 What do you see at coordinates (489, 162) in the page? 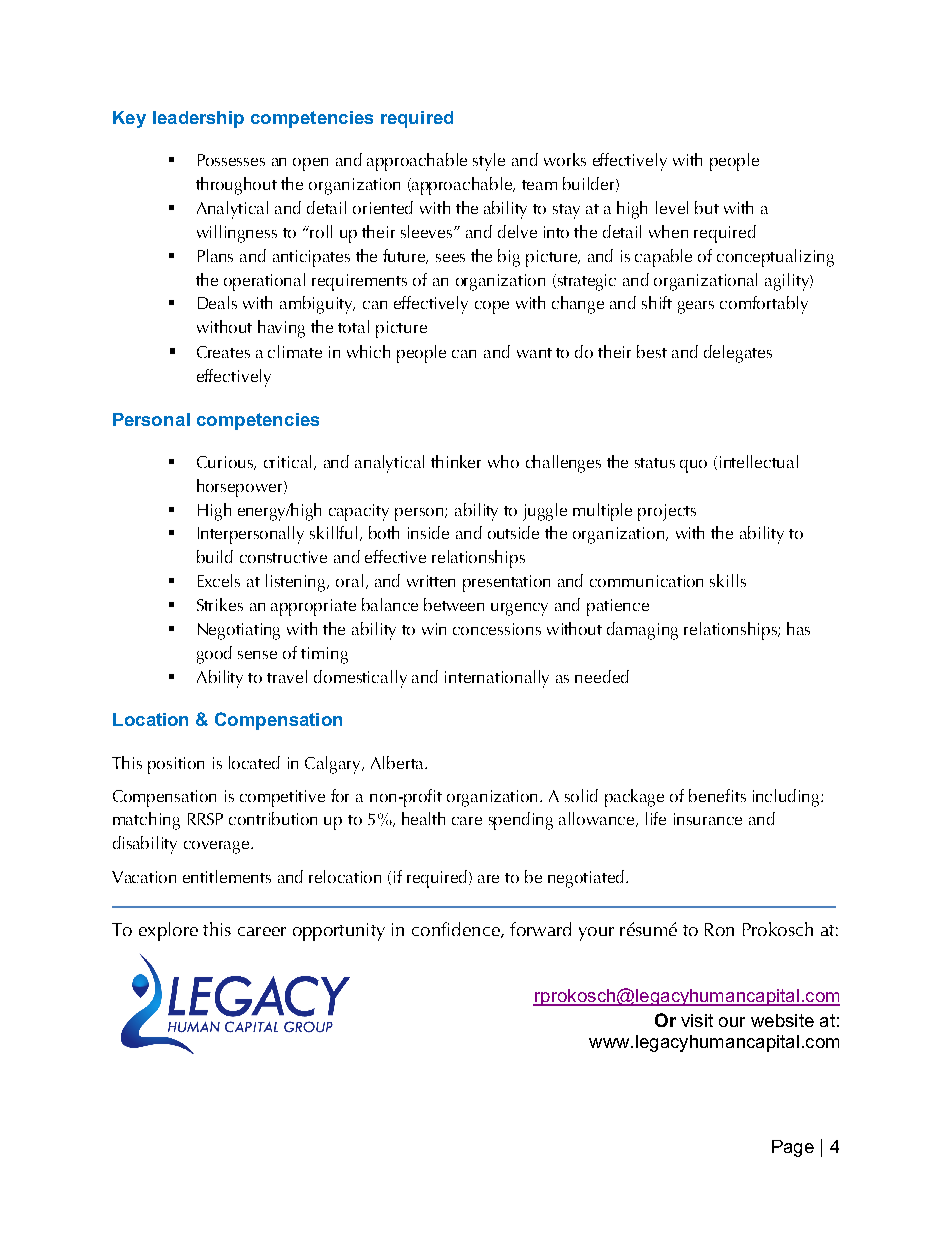
I see `style` at bounding box center [489, 162].
